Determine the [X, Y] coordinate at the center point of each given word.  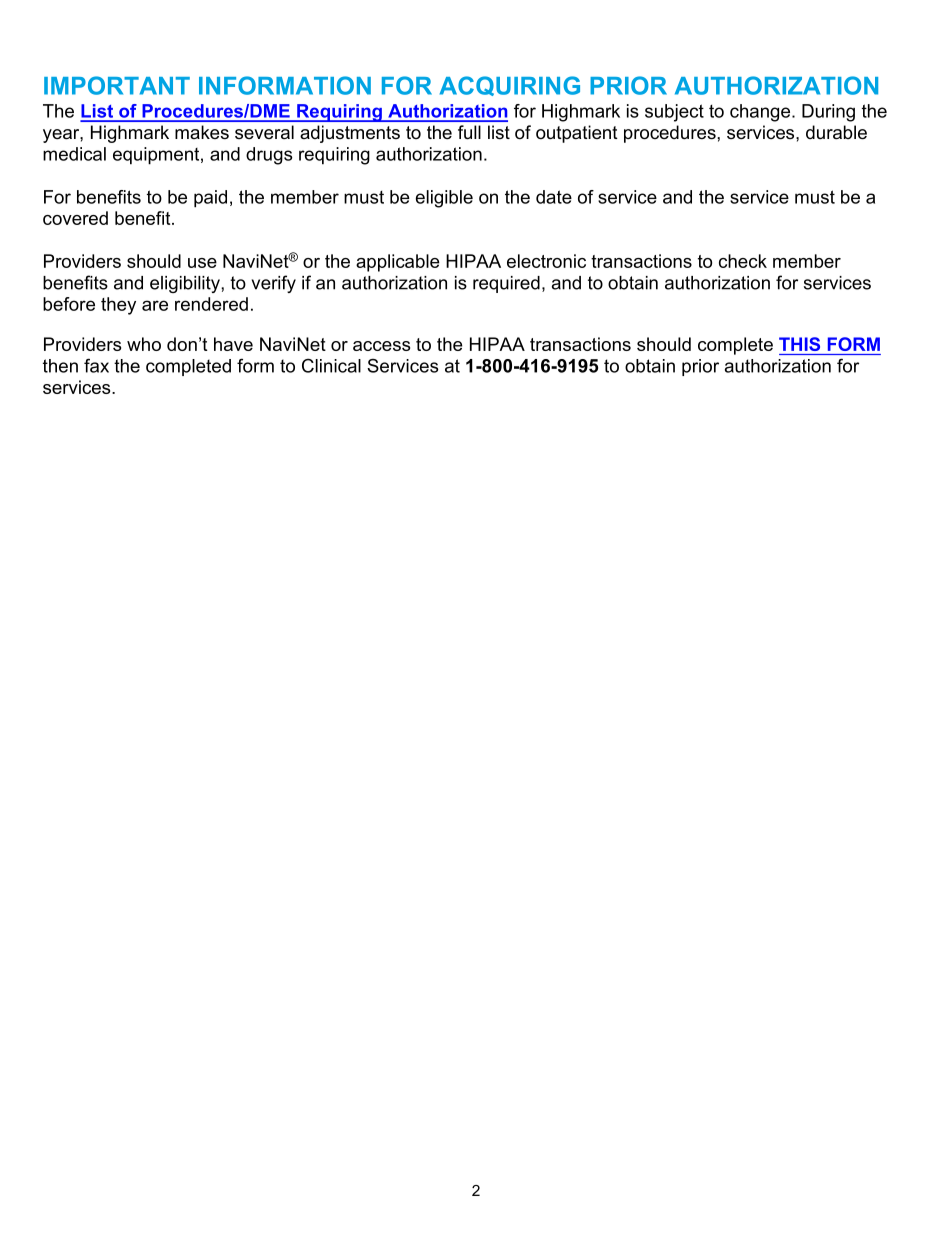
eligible [444, 199]
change [761, 113]
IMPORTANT [117, 85]
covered [75, 218]
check [743, 261]
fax [96, 365]
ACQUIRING [510, 86]
